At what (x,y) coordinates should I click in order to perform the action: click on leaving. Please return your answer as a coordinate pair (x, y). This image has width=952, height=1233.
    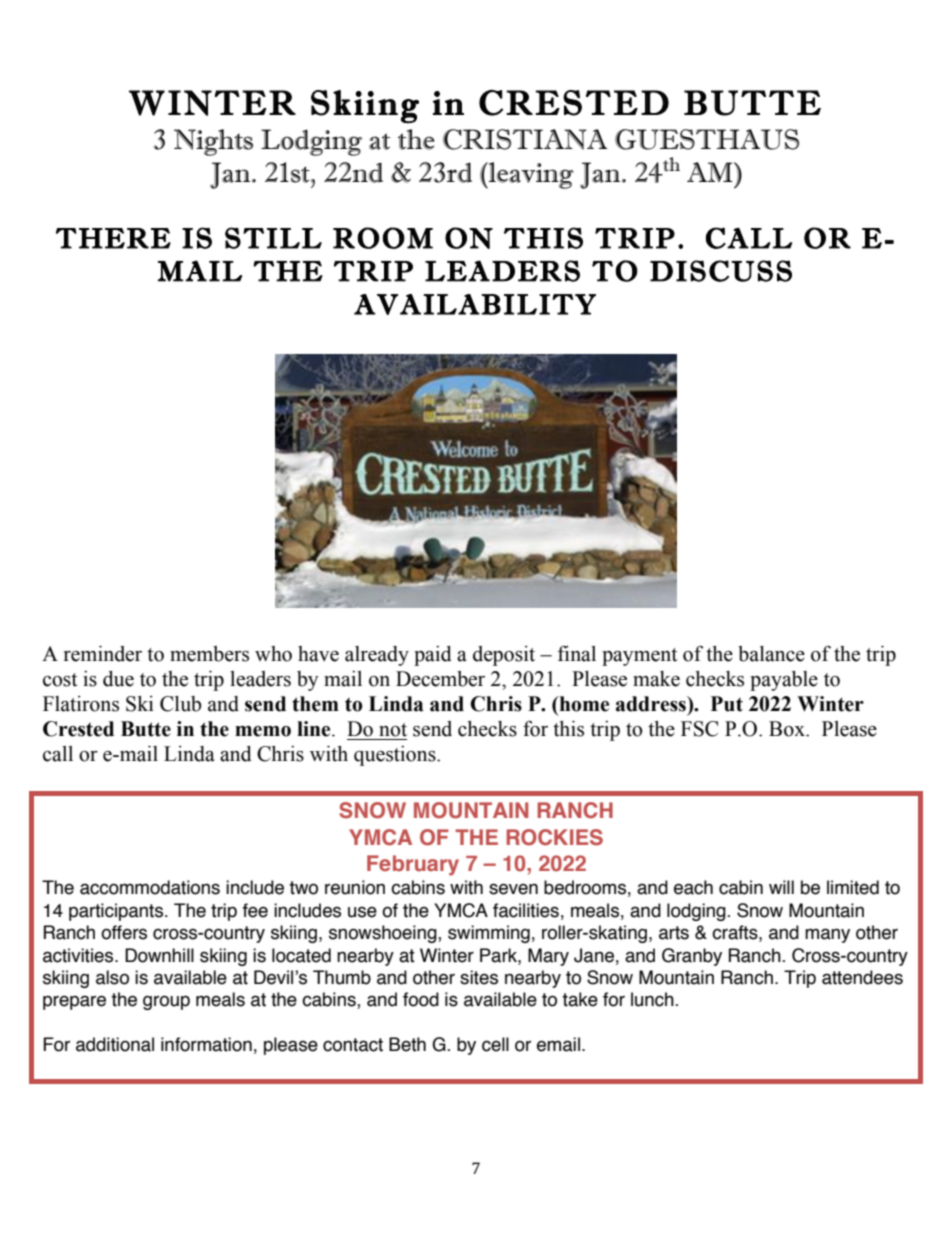
    Looking at the image, I should click on (530, 175).
